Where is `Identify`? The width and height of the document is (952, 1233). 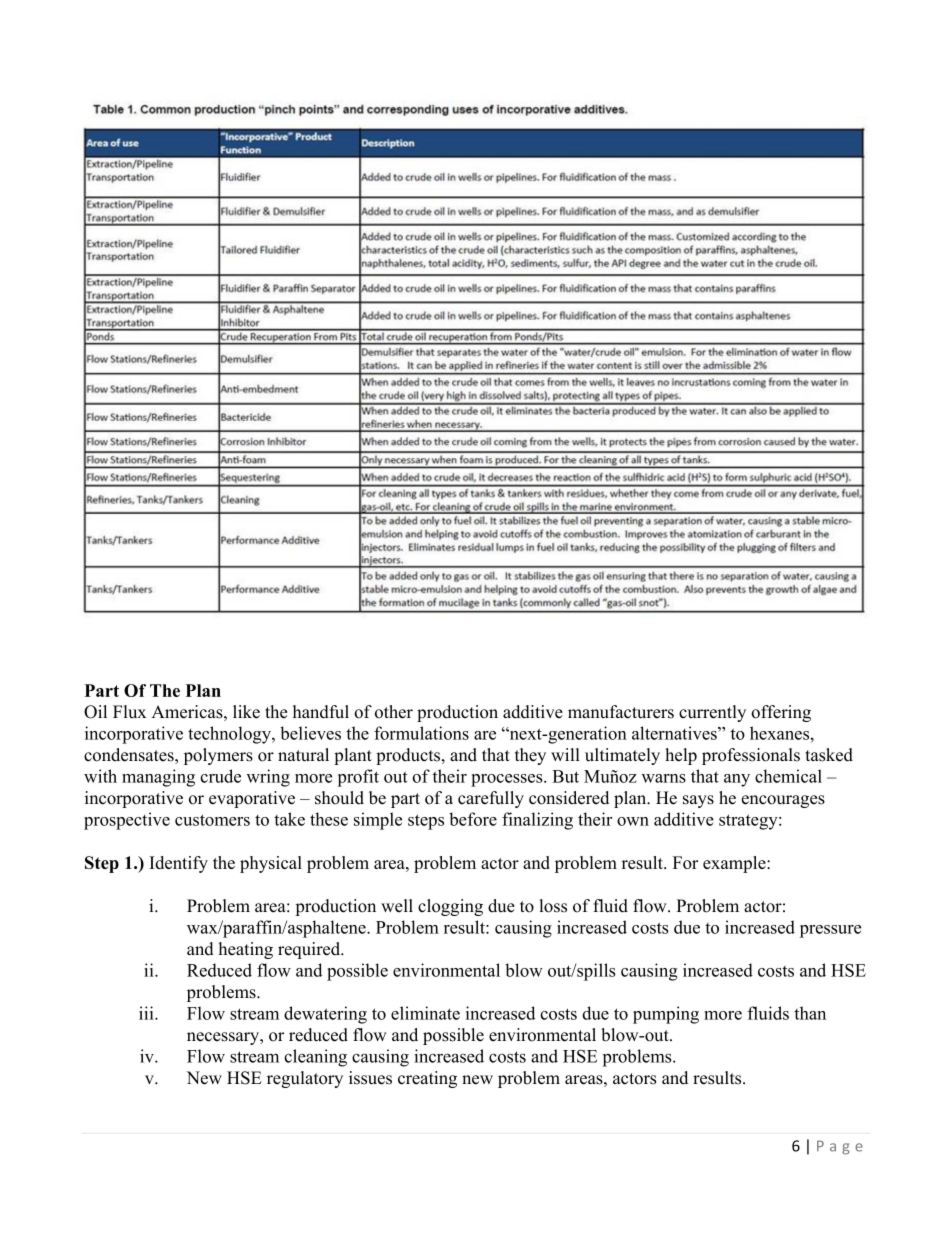 Identify is located at coordinates (178, 864).
